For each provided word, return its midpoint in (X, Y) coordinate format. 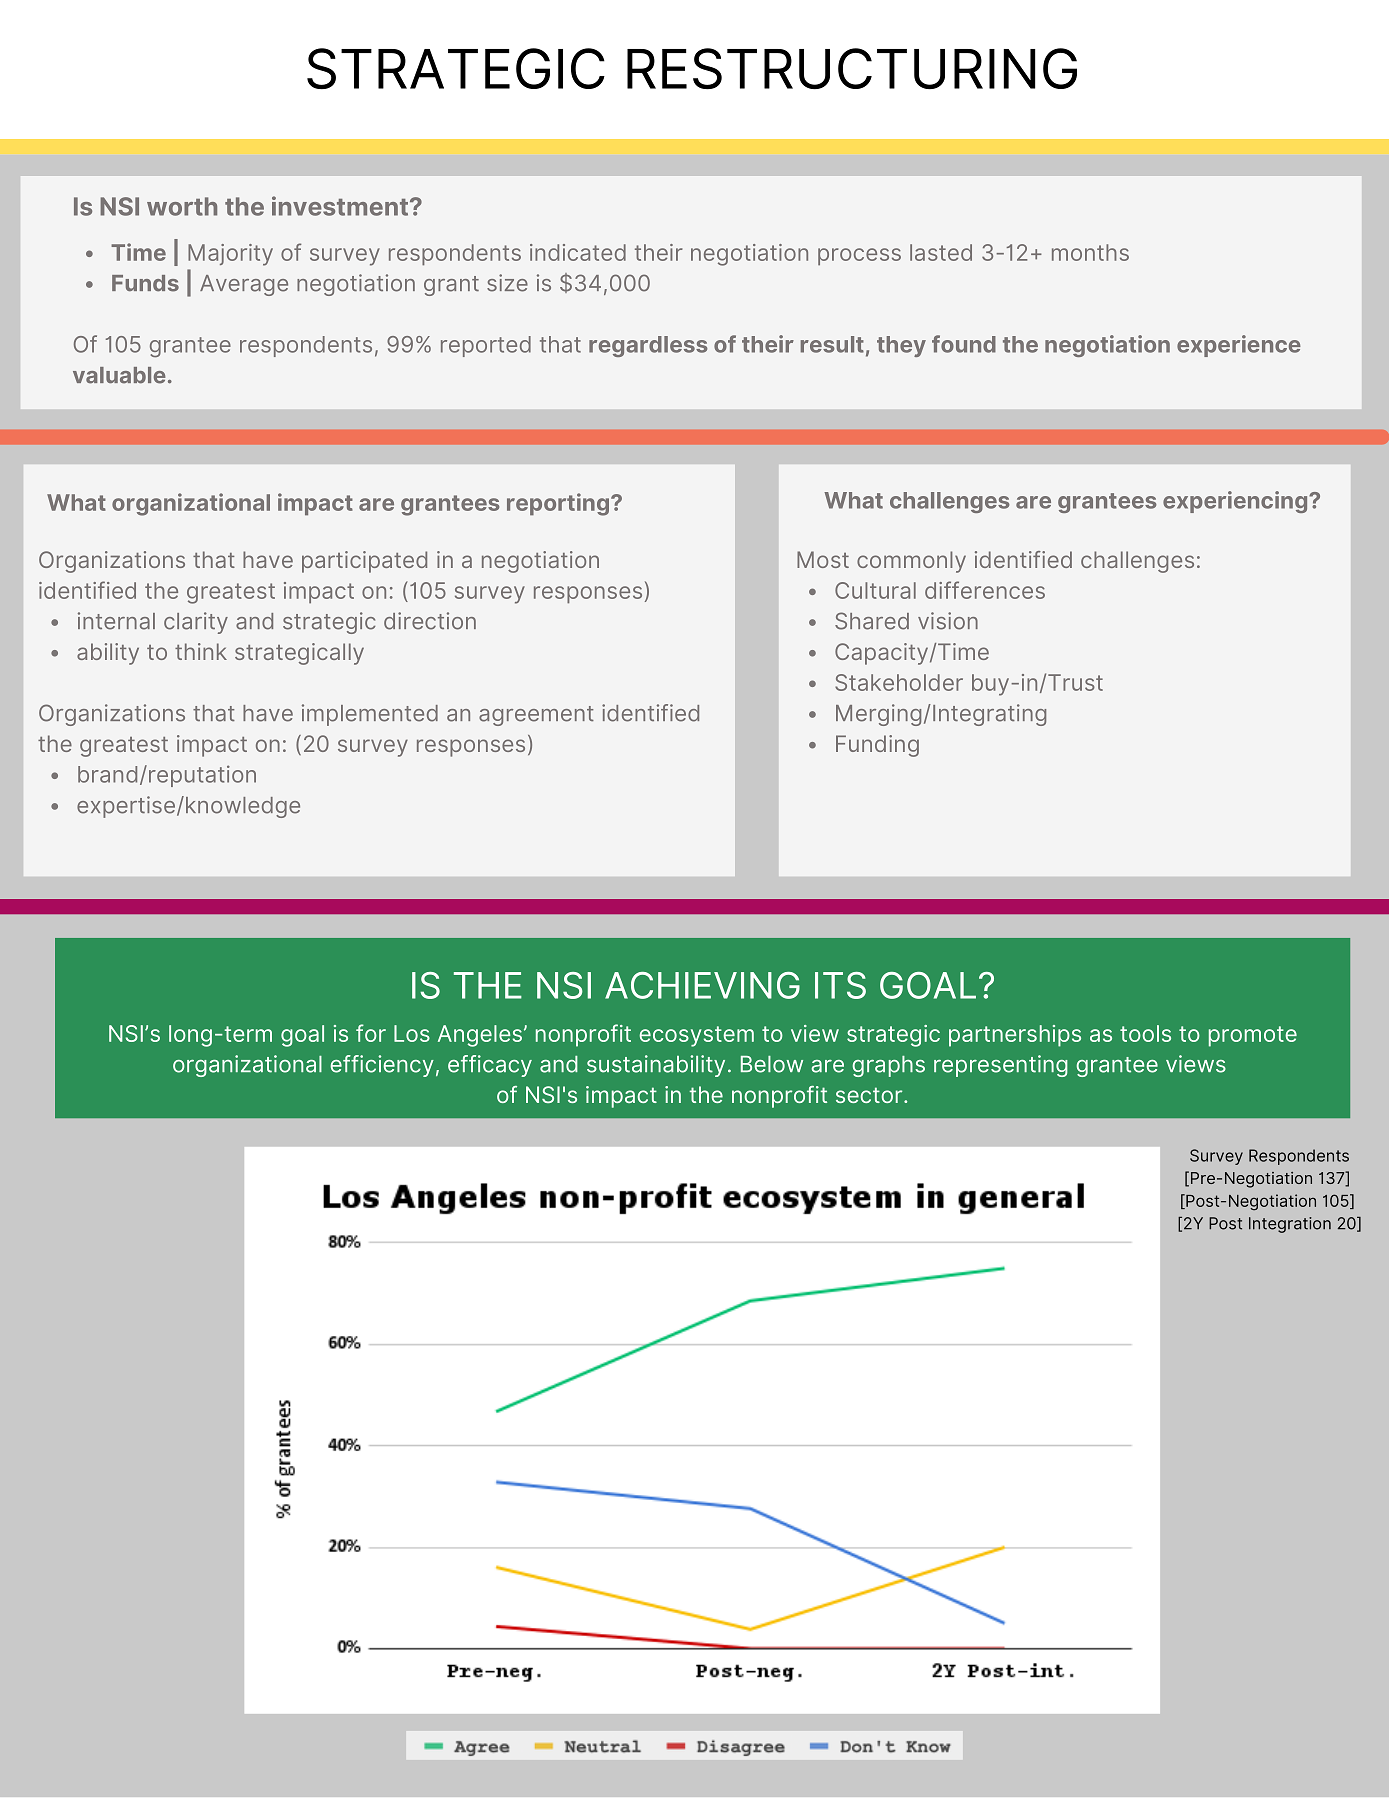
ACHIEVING (702, 985)
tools (1145, 1033)
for (371, 1033)
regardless (648, 346)
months (1090, 252)
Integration (1290, 1225)
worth (182, 206)
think (201, 651)
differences (985, 590)
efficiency (382, 1066)
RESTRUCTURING (852, 68)
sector (870, 1095)
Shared (872, 621)
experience (1239, 346)
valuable (119, 375)
